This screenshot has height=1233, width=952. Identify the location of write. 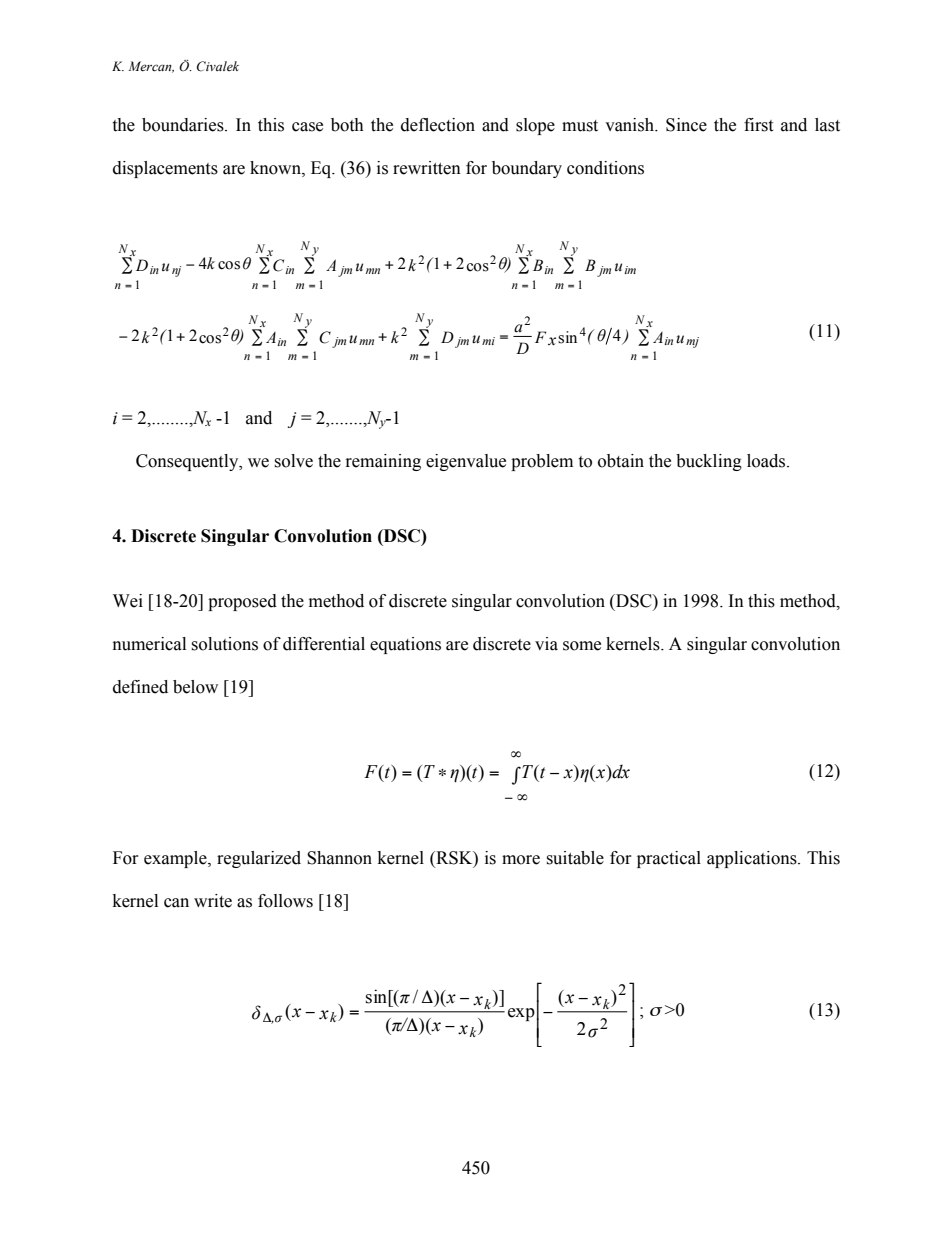
(213, 901).
